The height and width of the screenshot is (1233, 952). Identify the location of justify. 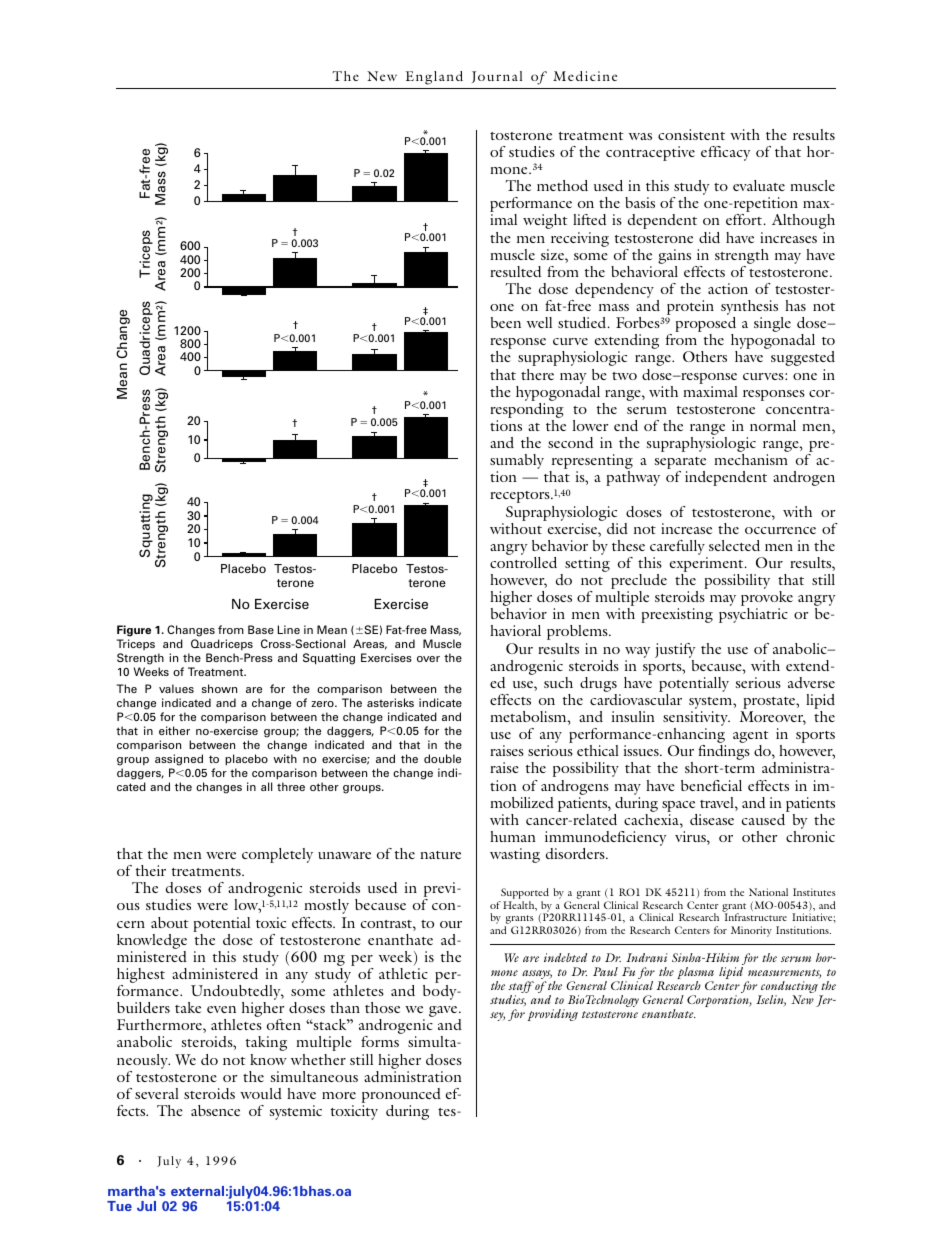
(675, 652).
